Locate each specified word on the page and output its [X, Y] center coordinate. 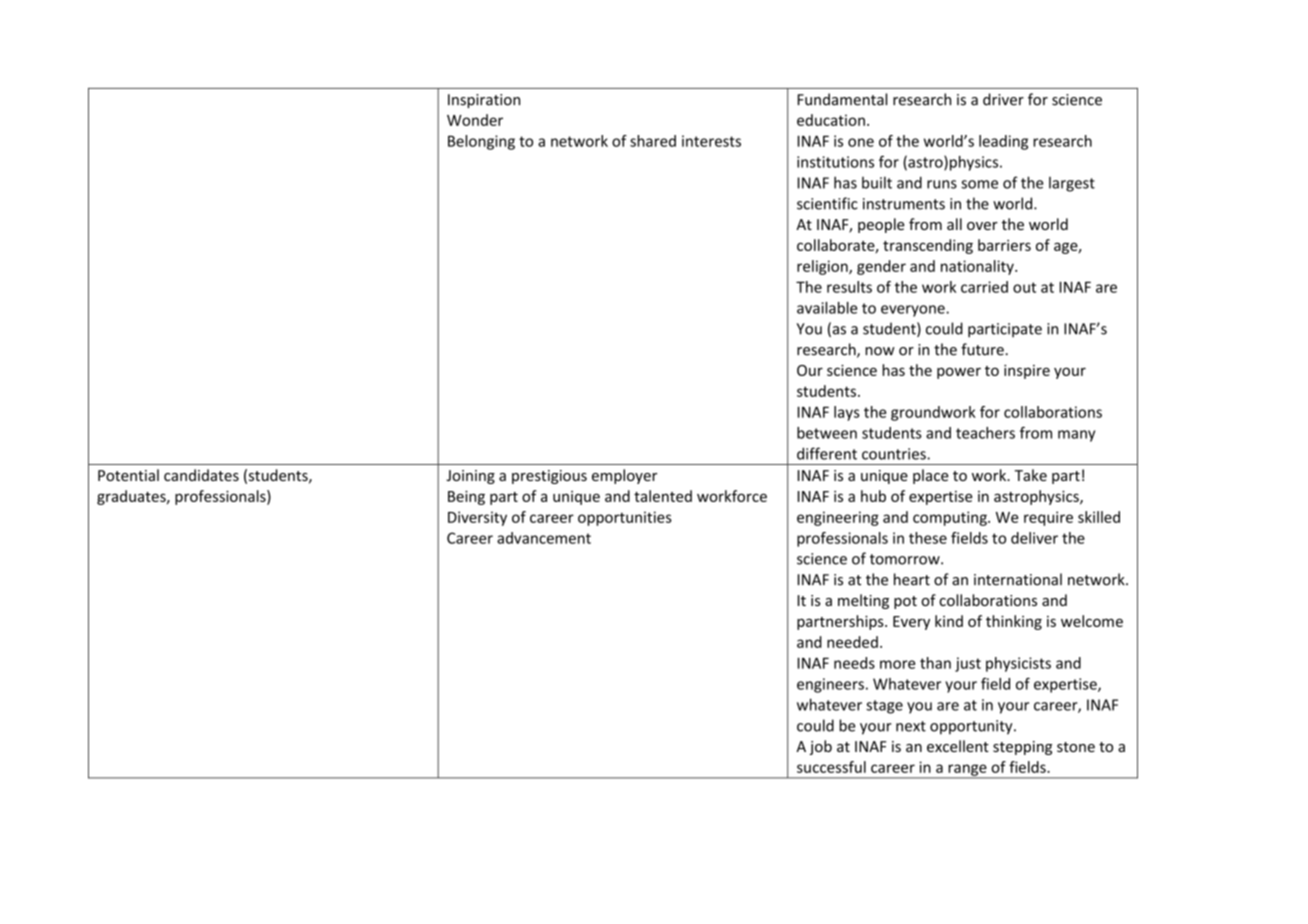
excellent [958, 746]
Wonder [475, 120]
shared [653, 141]
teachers [985, 433]
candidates [201, 475]
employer [624, 476]
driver [1003, 99]
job [820, 747]
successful [831, 767]
